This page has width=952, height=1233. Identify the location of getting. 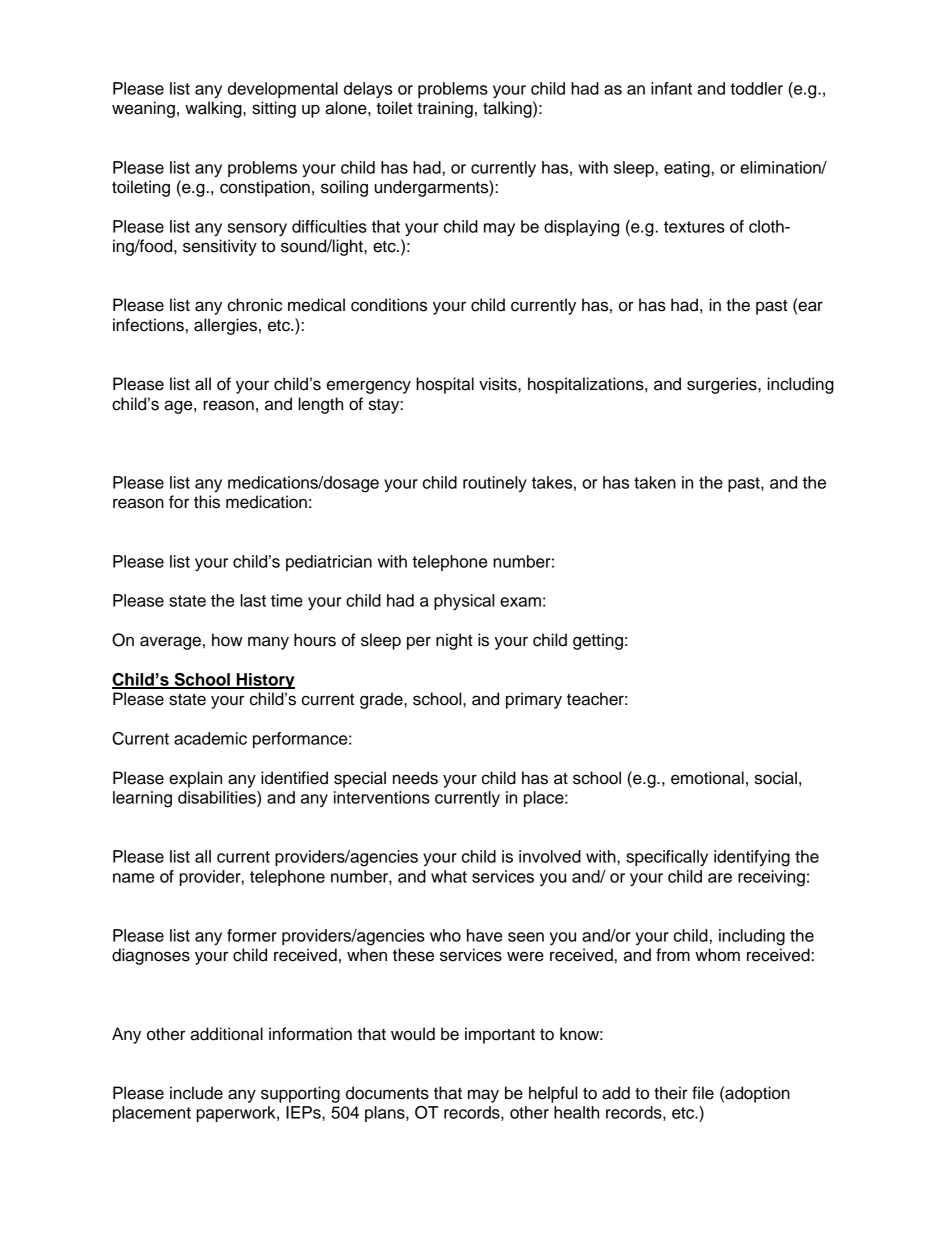
(598, 641).
